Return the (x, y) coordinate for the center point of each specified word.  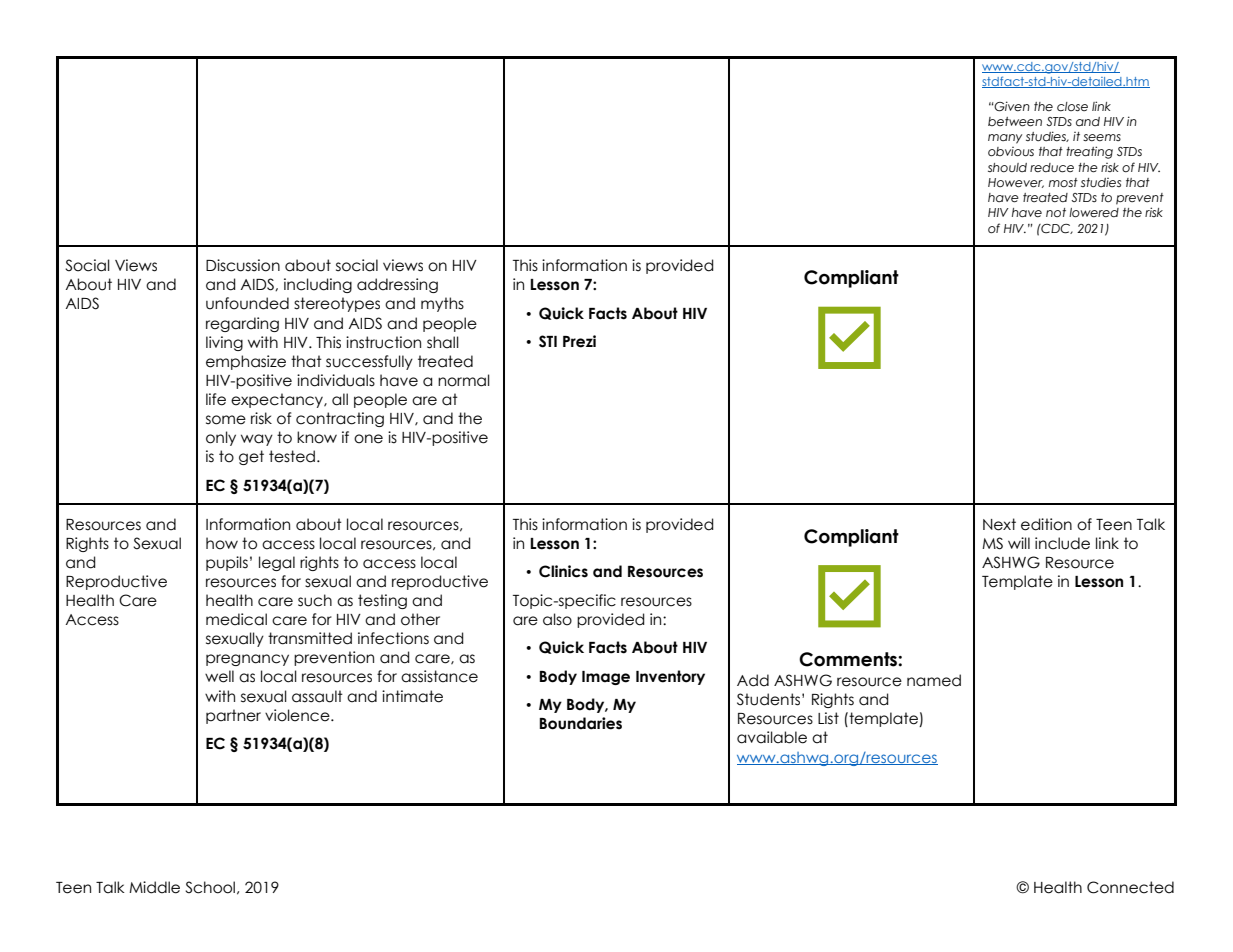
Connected (1130, 887)
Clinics (563, 571)
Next (999, 524)
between (1015, 122)
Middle (154, 887)
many (1005, 139)
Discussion (243, 265)
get (251, 457)
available (772, 737)
